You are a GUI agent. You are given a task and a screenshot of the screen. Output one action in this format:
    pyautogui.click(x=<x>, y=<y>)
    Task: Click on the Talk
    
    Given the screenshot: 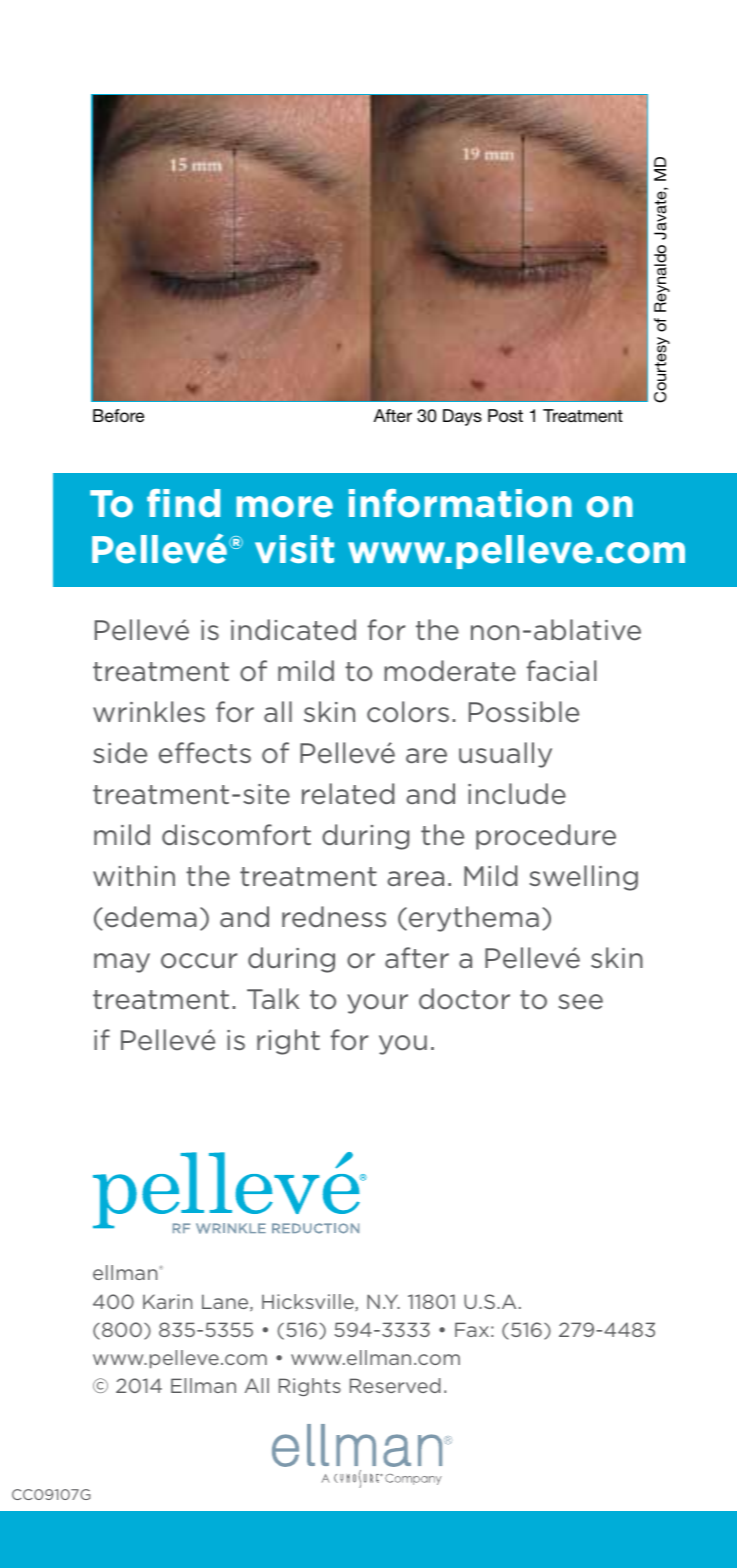 What is the action you would take?
    pyautogui.click(x=273, y=998)
